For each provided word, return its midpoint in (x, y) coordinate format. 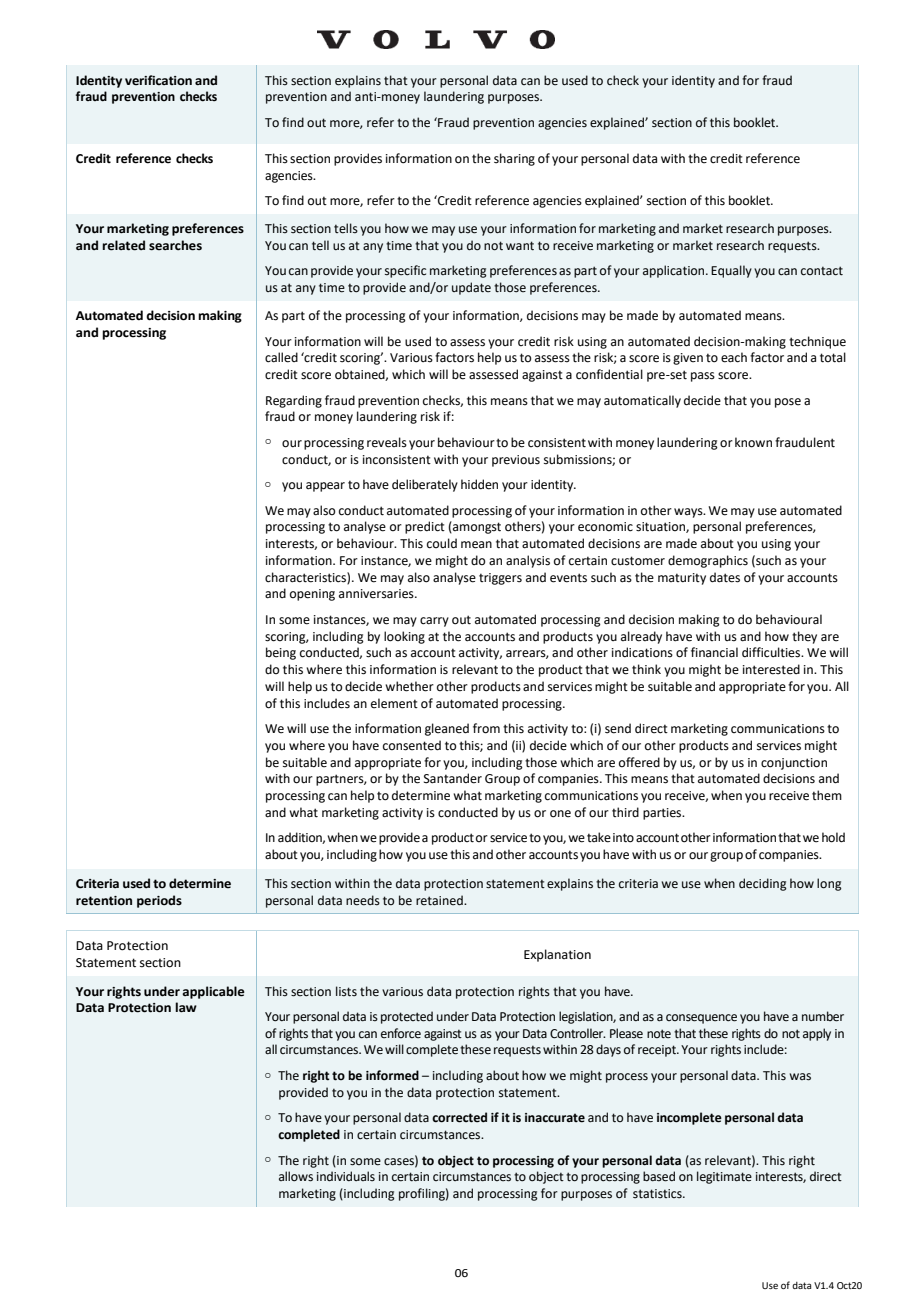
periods (159, 901)
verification (158, 80)
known (753, 442)
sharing (514, 159)
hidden (479, 484)
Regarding (294, 401)
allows (296, 1176)
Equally (731, 271)
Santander (453, 778)
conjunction (794, 764)
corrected (459, 1117)
